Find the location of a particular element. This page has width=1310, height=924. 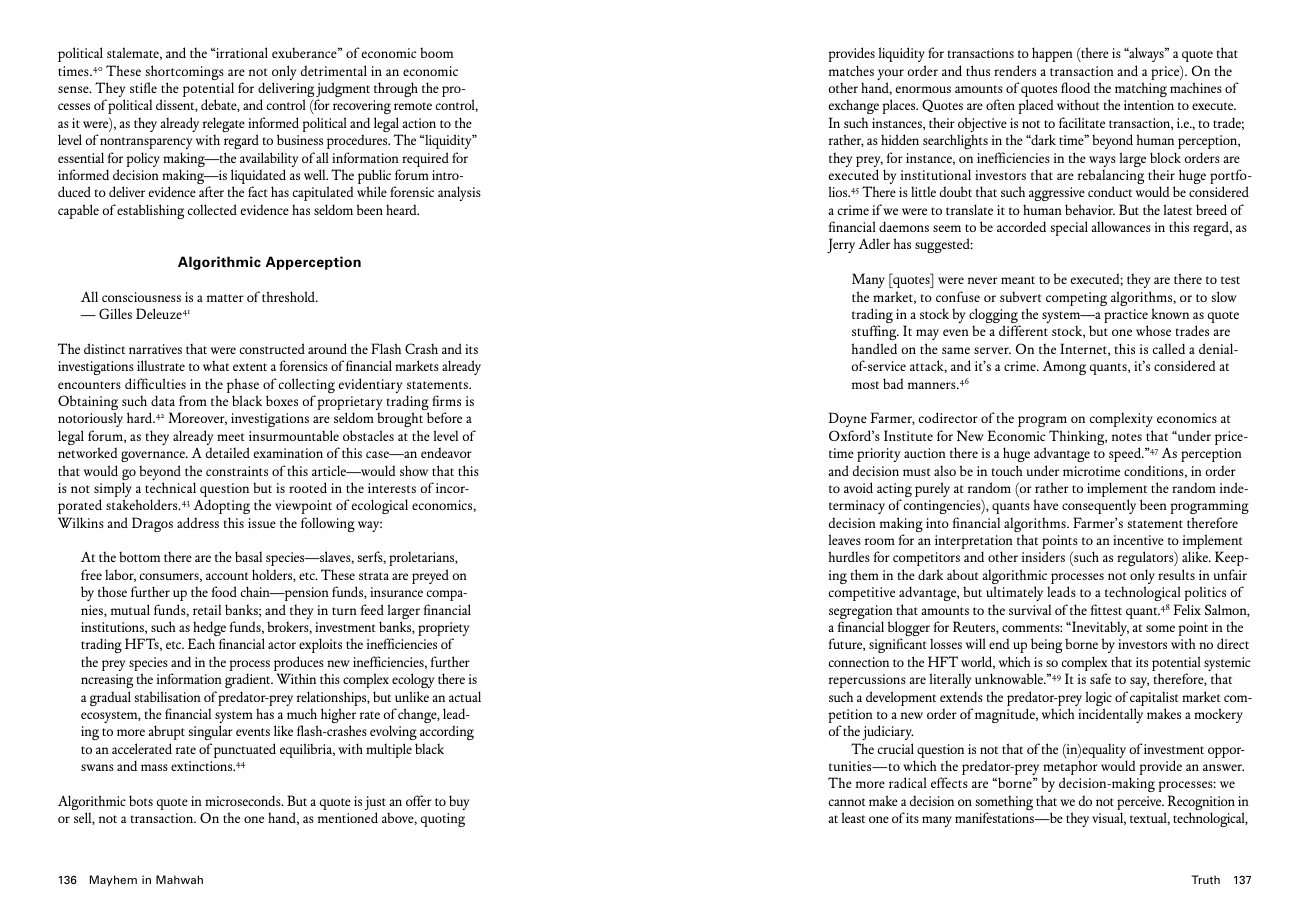

Jerry is located at coordinates (841, 245).
